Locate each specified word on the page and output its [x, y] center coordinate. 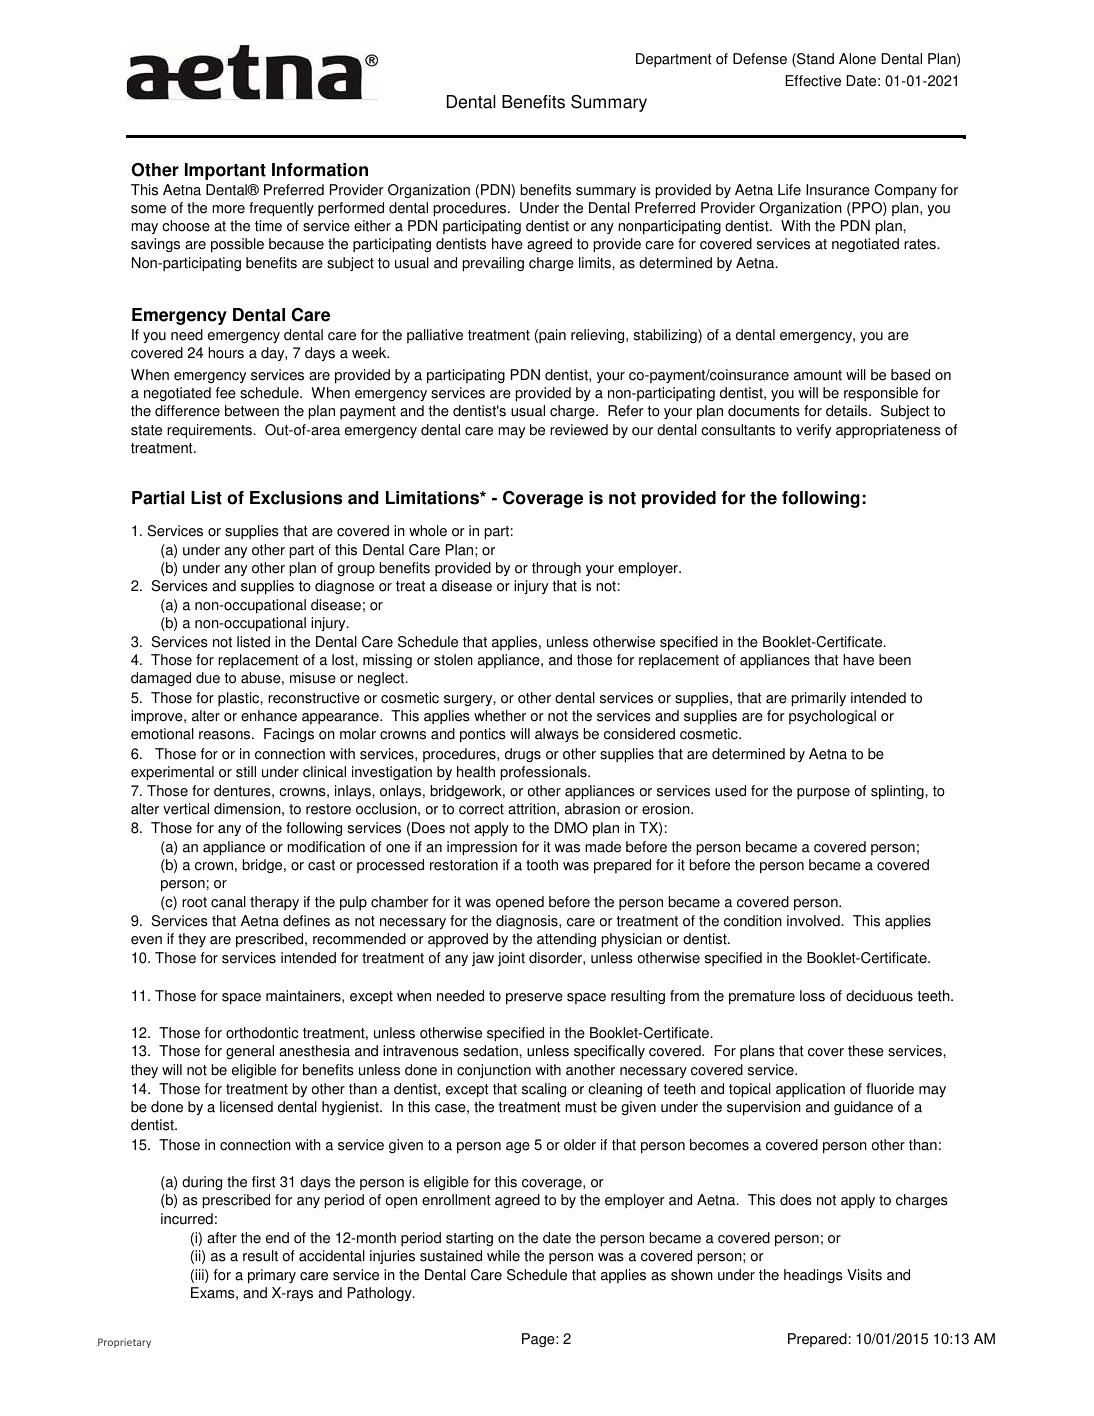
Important [225, 171]
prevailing [493, 264]
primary [272, 1276]
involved [814, 921]
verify [813, 431]
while [503, 1256]
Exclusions [296, 498]
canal [228, 902]
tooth [542, 865]
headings [813, 1276]
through [556, 569]
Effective [813, 81]
